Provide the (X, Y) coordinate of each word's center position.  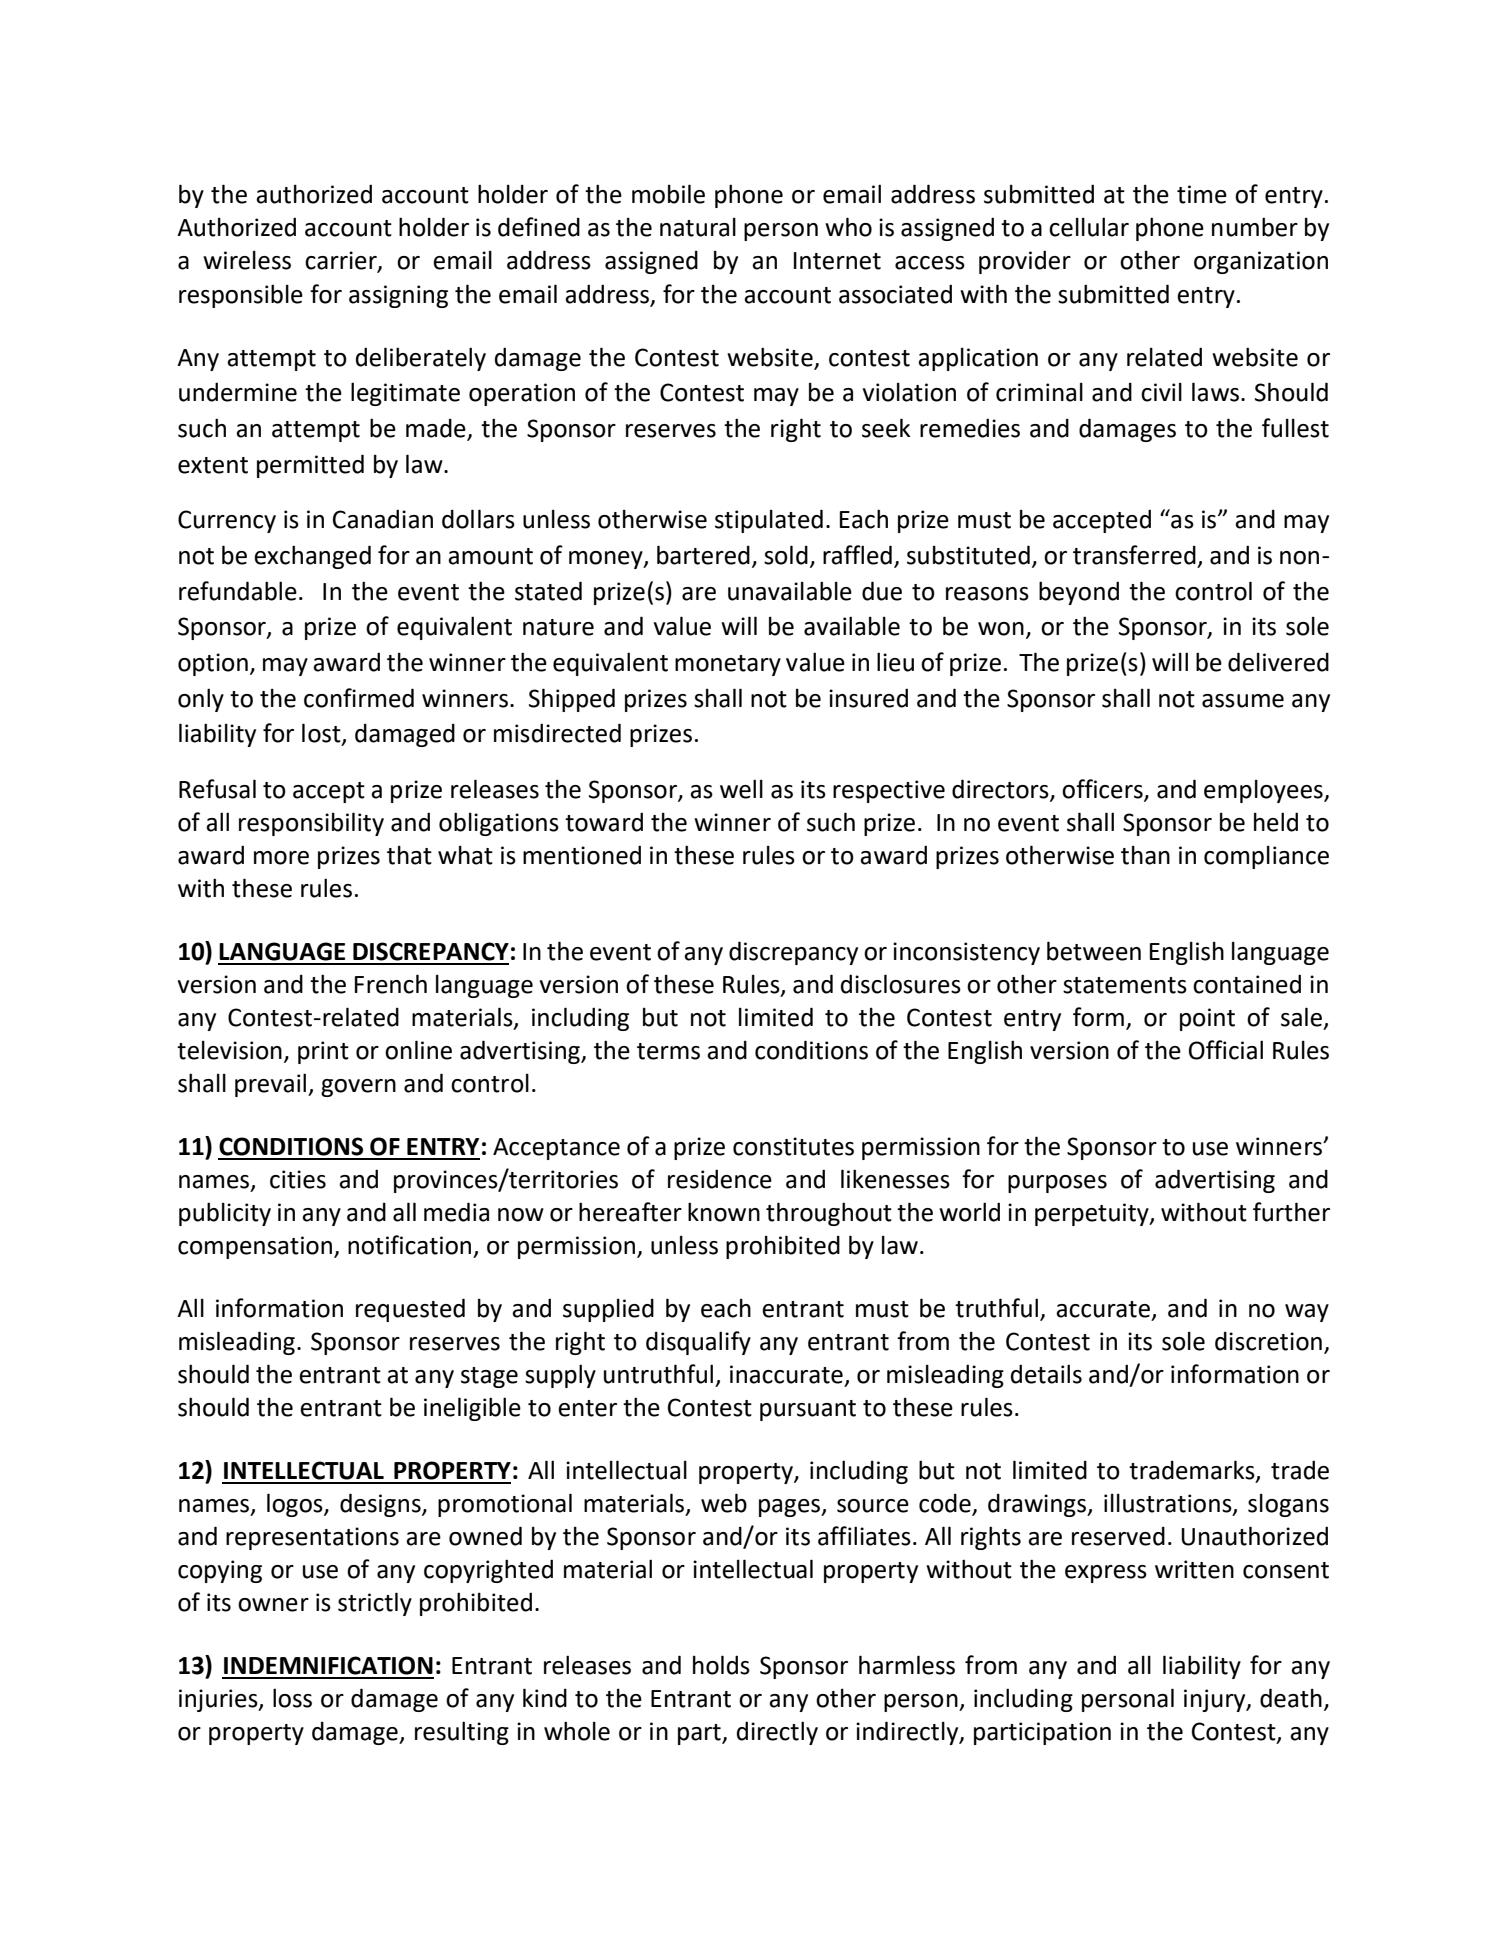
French (391, 984)
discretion (1268, 1341)
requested (410, 1310)
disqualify (698, 1343)
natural (698, 227)
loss (292, 1698)
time (1202, 194)
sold (786, 555)
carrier (342, 261)
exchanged (312, 557)
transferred (1134, 555)
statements (1125, 985)
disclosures (901, 984)
